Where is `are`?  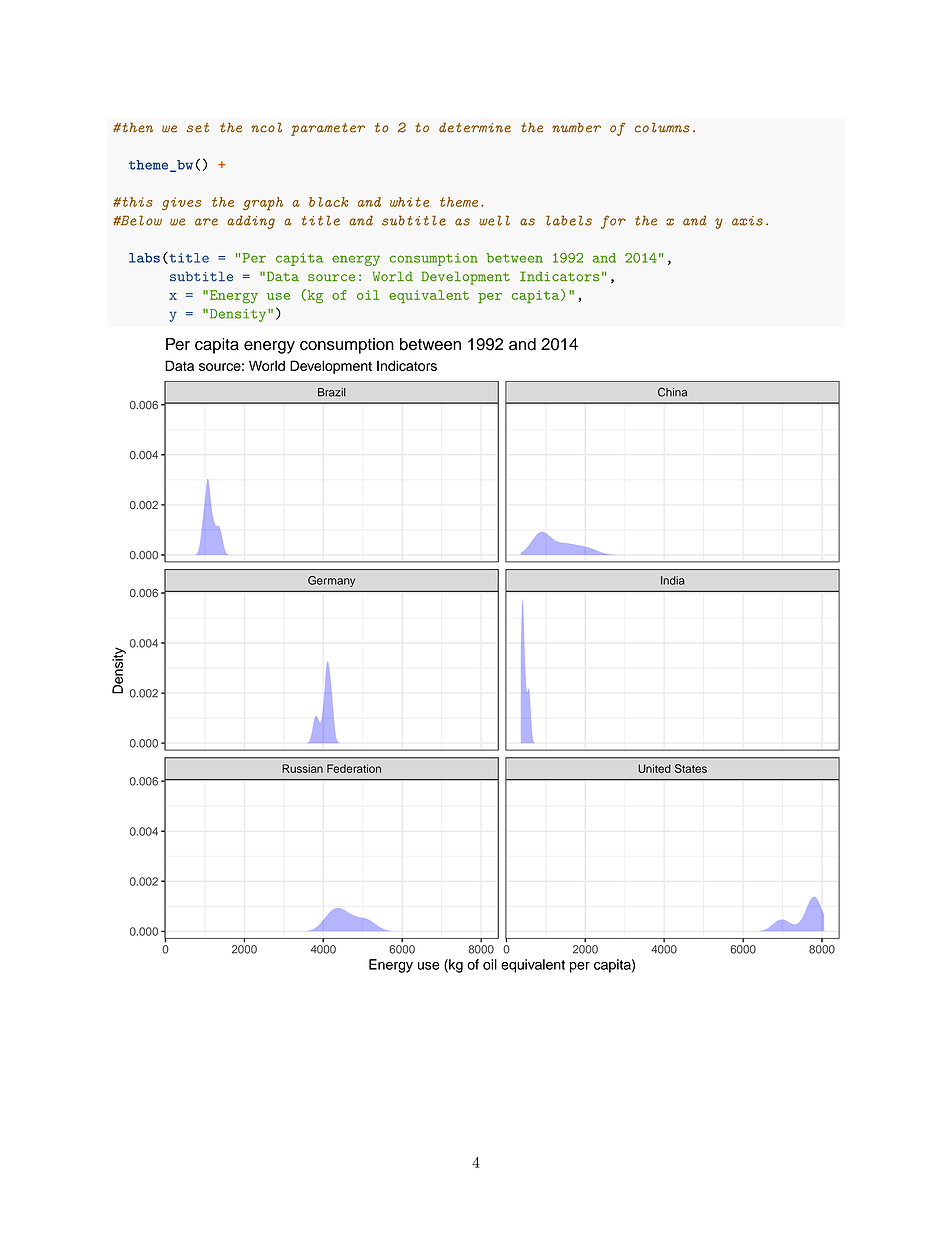
are is located at coordinates (206, 222).
